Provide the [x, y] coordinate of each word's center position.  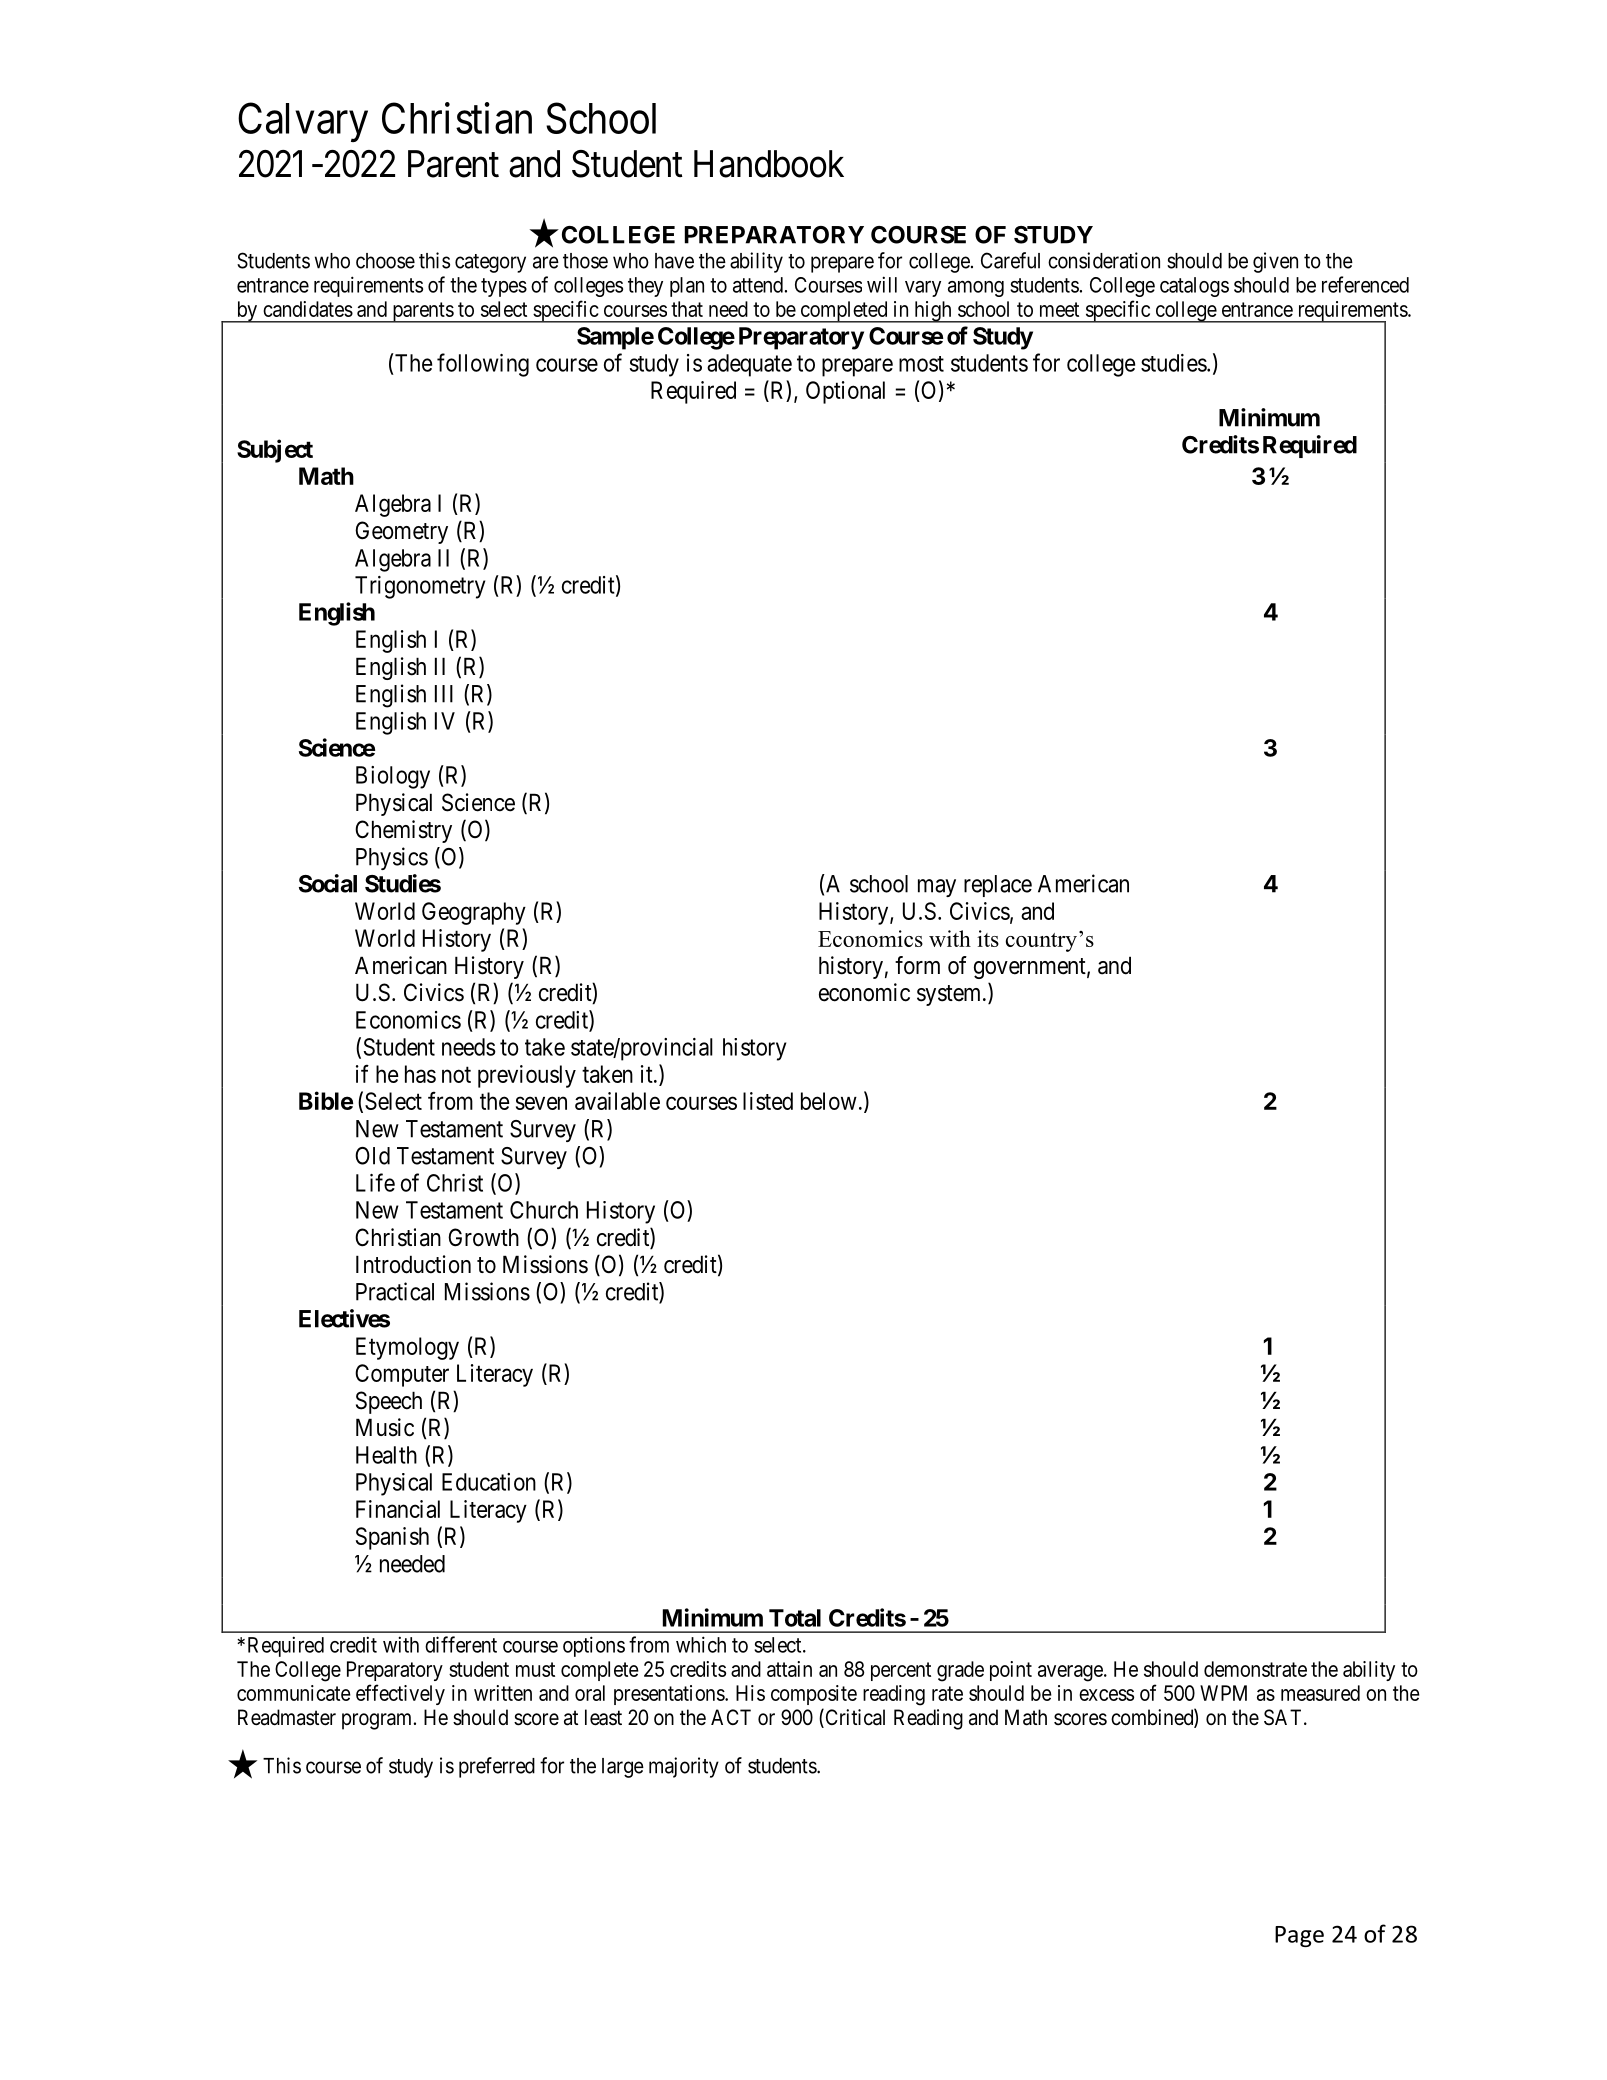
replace [998, 886]
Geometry [401, 532]
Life [375, 1182]
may [937, 888]
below [829, 1101]
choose [385, 261]
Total [795, 1618]
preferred [497, 1767]
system [950, 995]
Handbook [769, 164]
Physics [392, 858]
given [1275, 262]
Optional [845, 392]
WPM [1223, 1693]
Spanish [392, 1538]
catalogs [1194, 287]
